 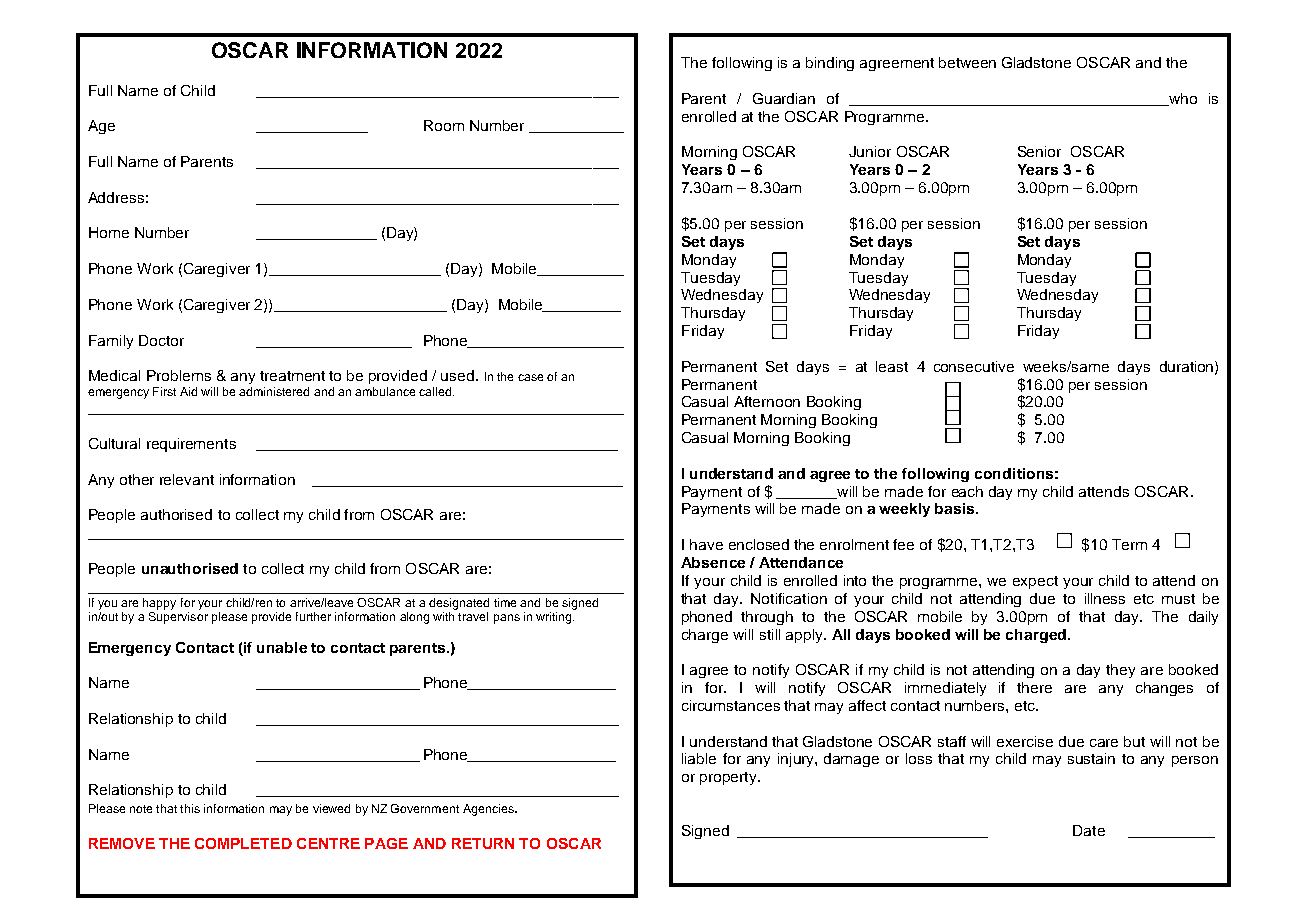 What do you see at coordinates (784, 98) in the document?
I see `Guardian` at bounding box center [784, 98].
